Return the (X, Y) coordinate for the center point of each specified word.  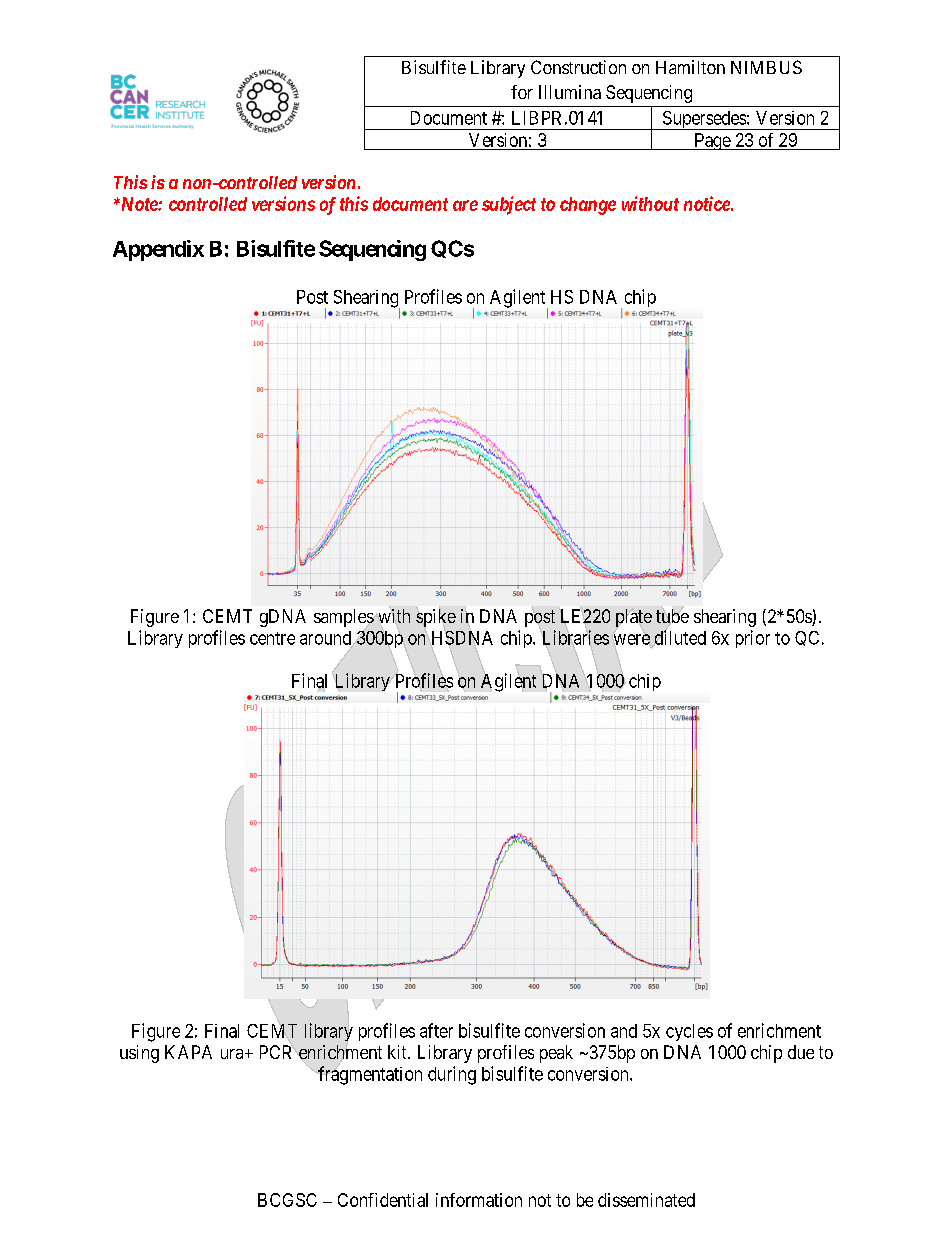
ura (233, 1054)
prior (753, 639)
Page (712, 141)
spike (436, 618)
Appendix (158, 250)
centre (272, 638)
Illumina (570, 92)
